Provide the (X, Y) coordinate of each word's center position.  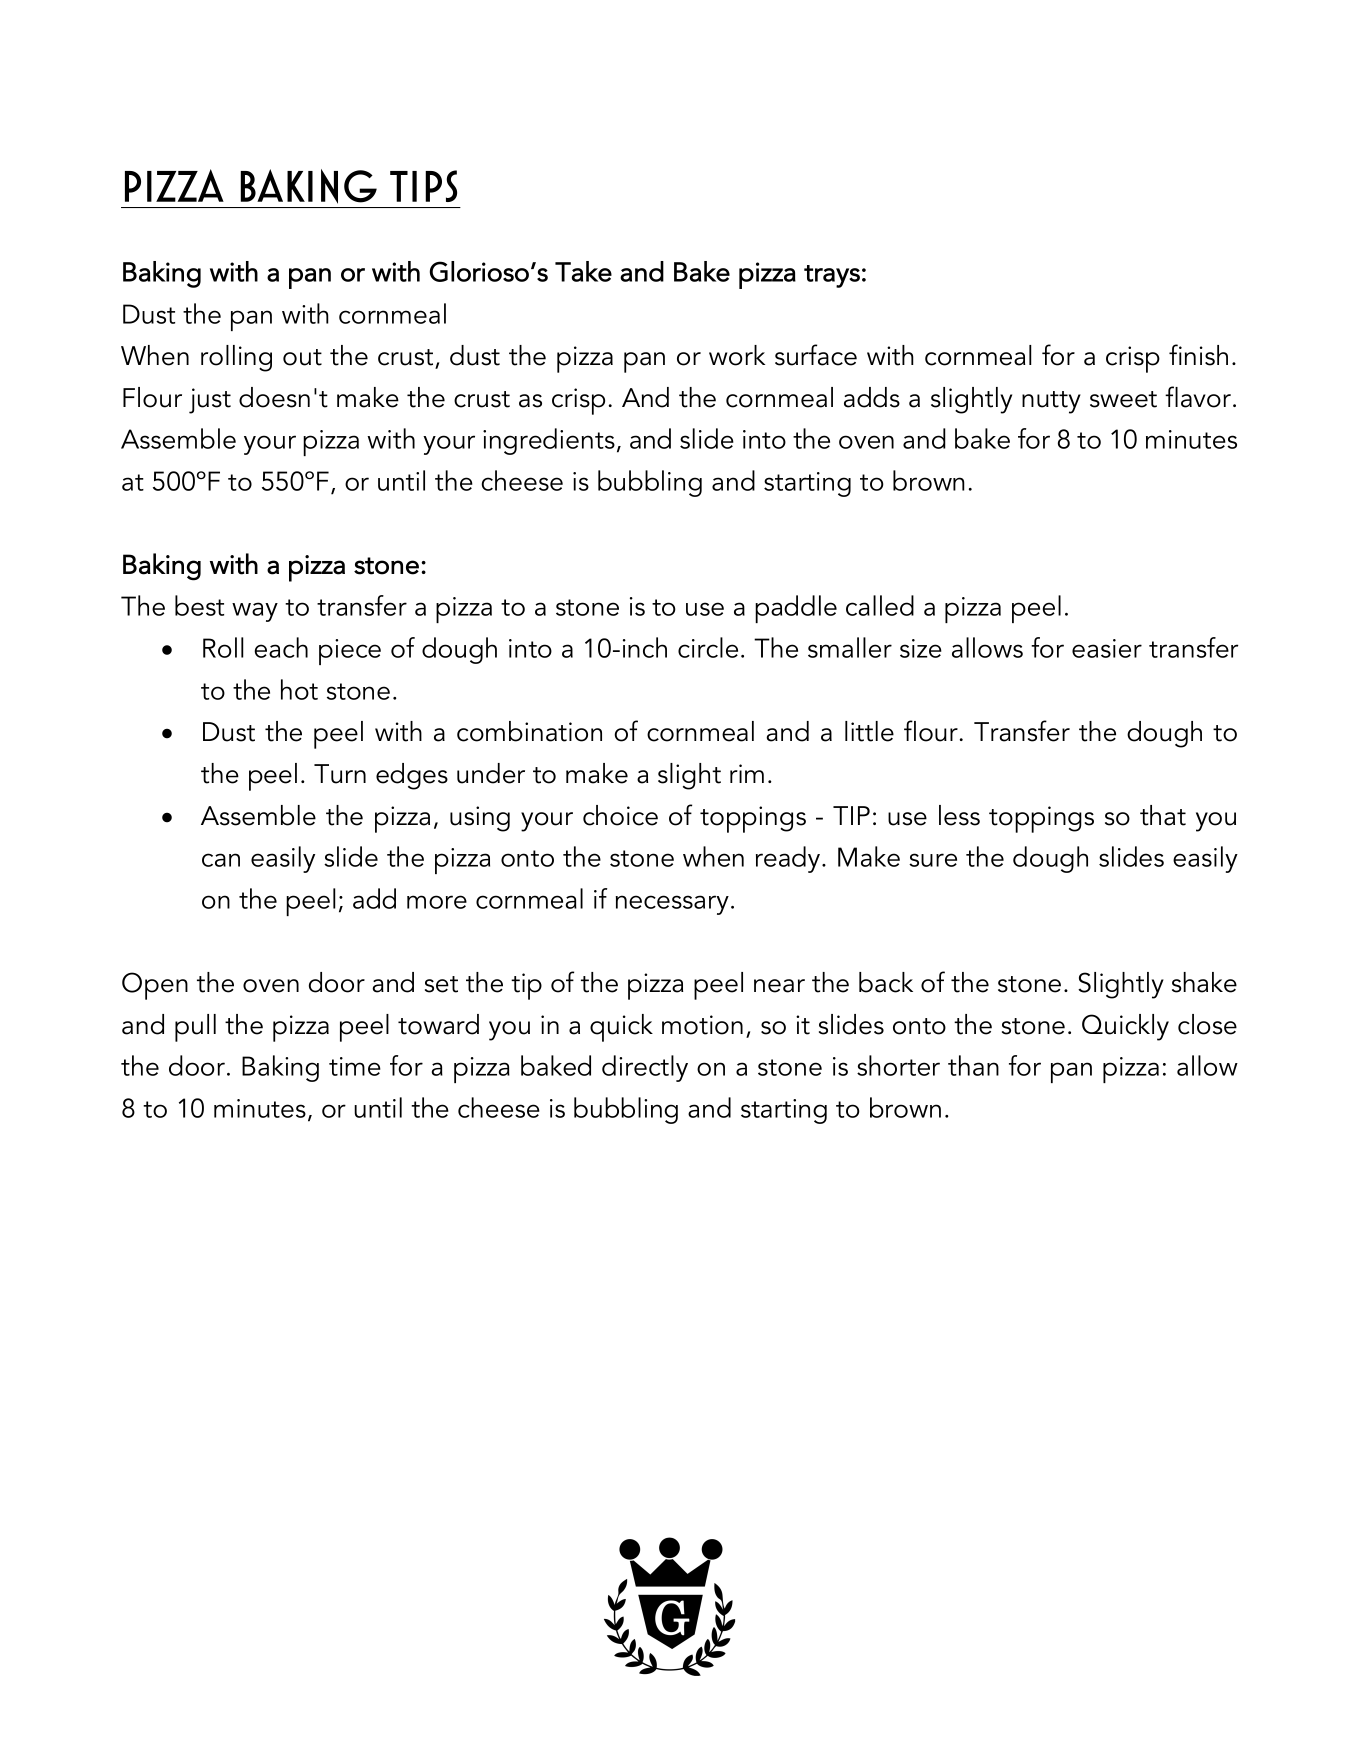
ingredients (549, 441)
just (210, 401)
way (255, 612)
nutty (1051, 402)
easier (1107, 648)
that (1163, 815)
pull (195, 1028)
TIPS (423, 186)
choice (620, 815)
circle (708, 647)
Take (583, 271)
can (221, 860)
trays (832, 276)
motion (702, 1025)
